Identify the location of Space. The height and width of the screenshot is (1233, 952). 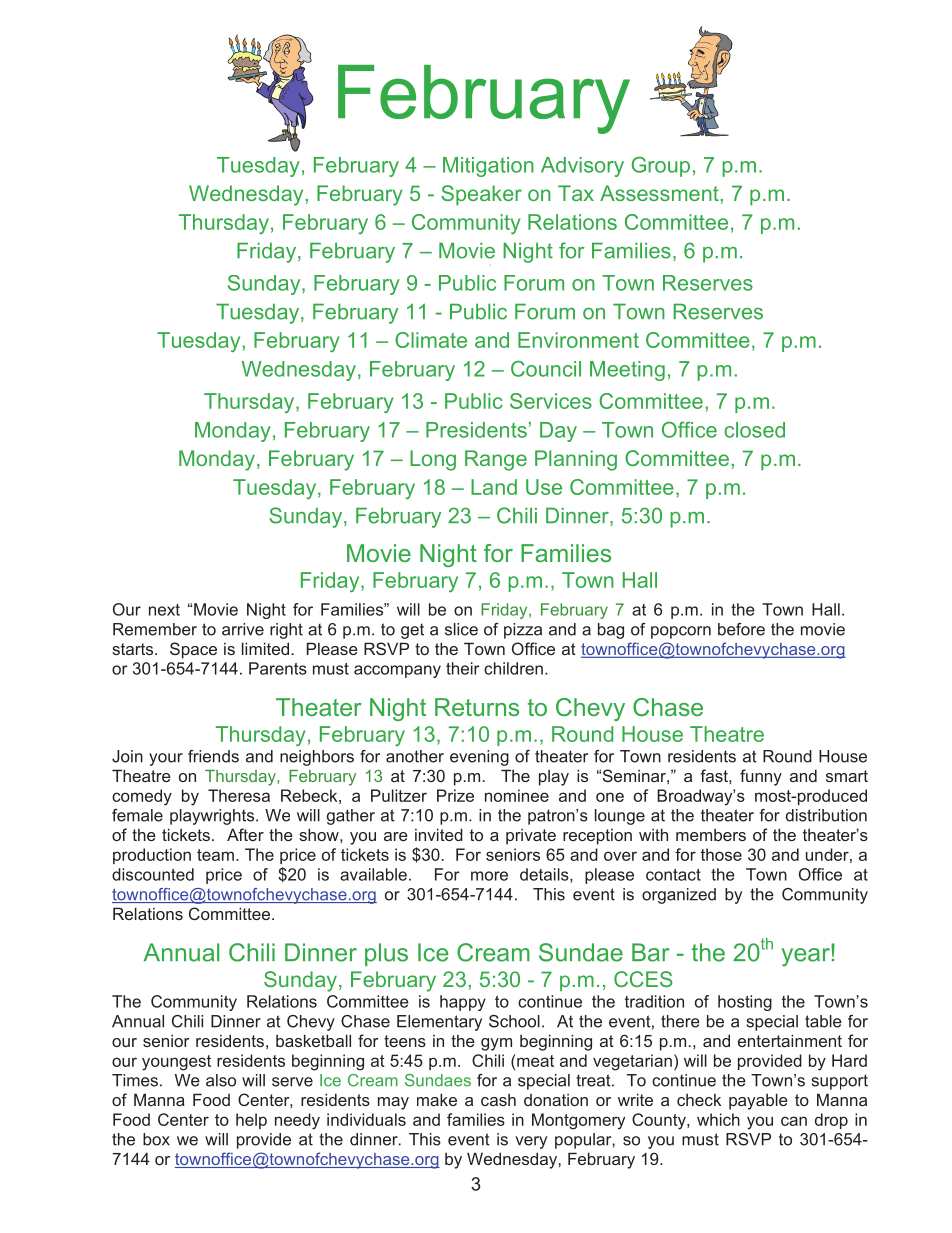
(193, 650).
